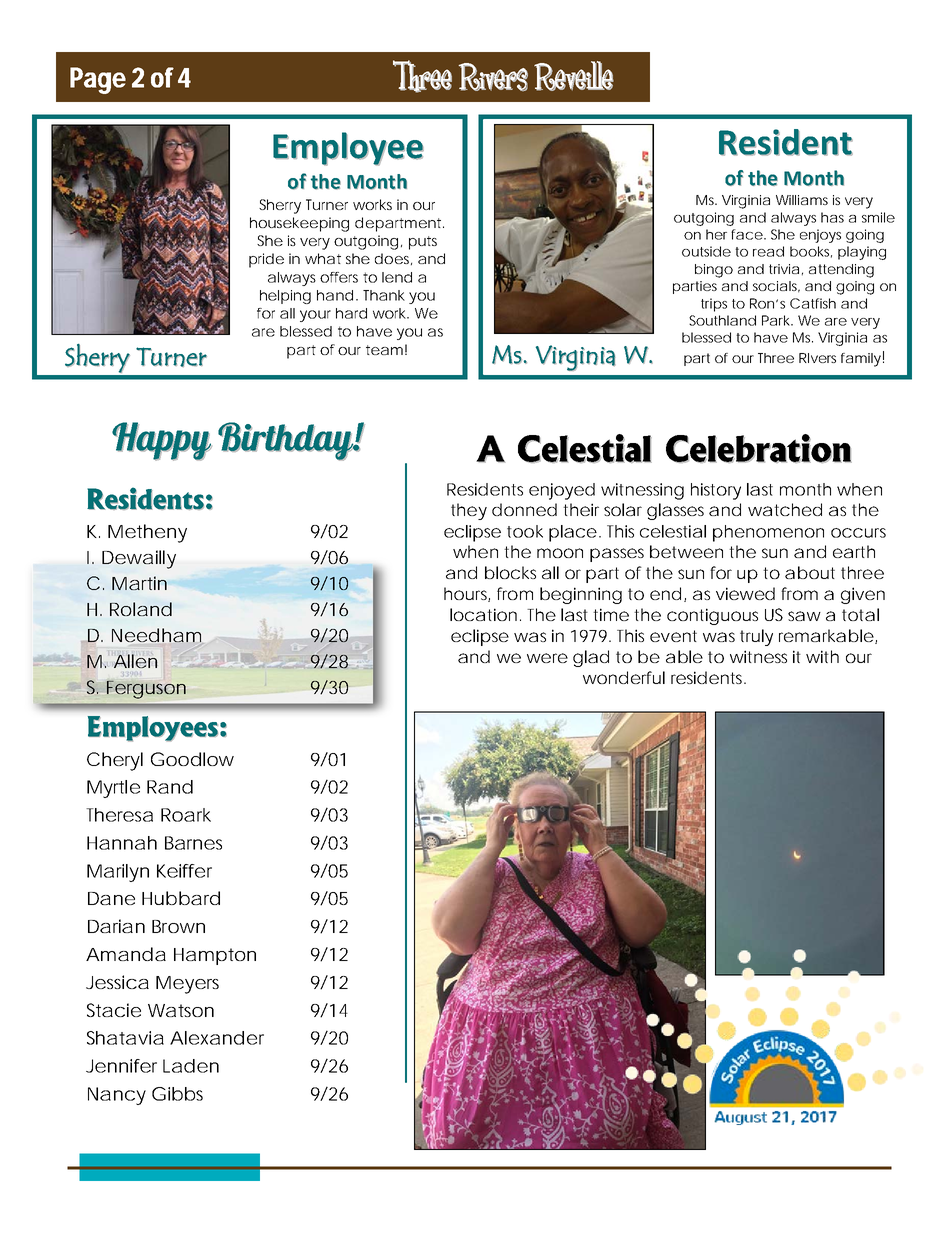 This screenshot has width=952, height=1233. What do you see at coordinates (158, 636) in the screenshot?
I see `Needham` at bounding box center [158, 636].
